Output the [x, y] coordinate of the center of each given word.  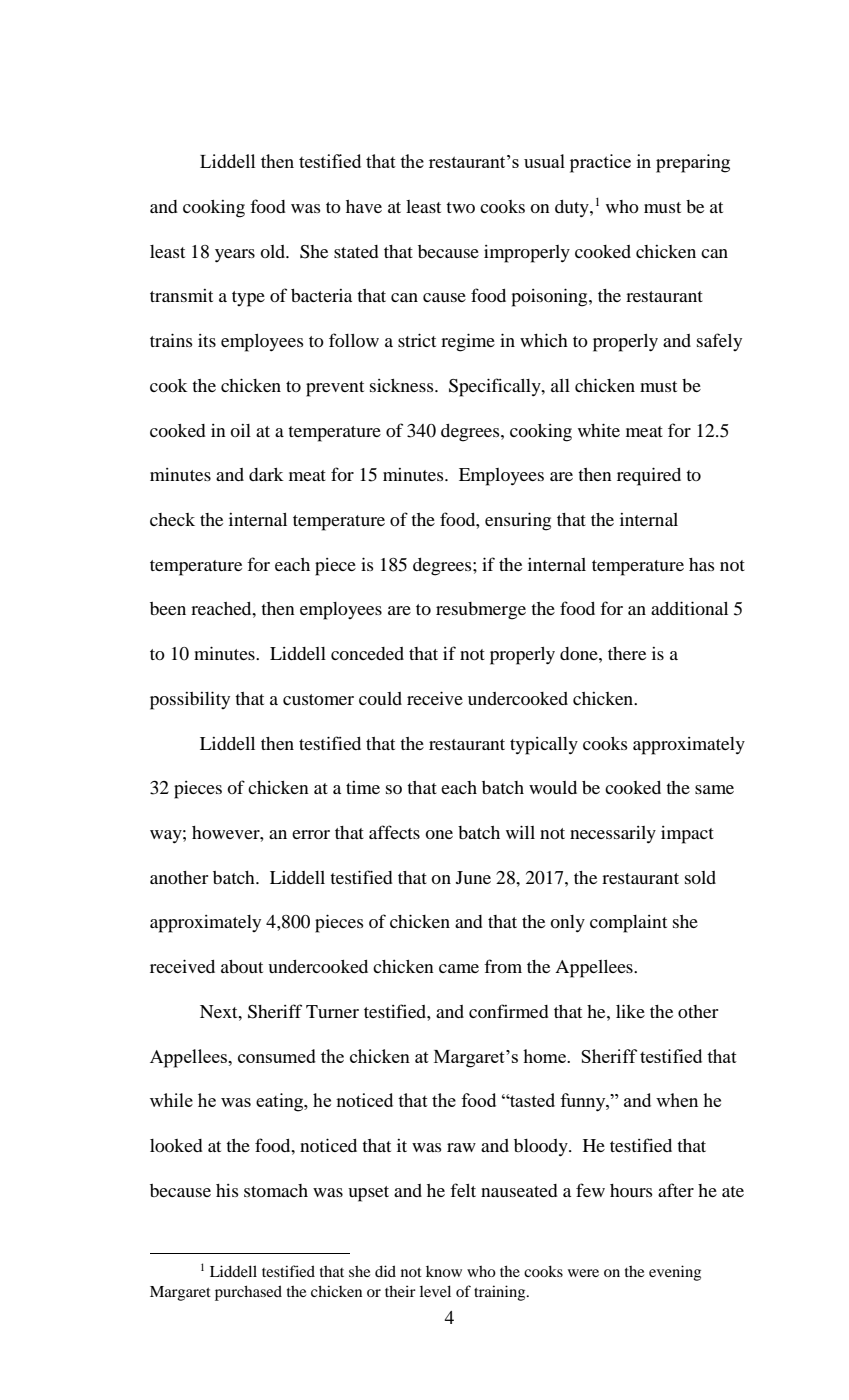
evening [675, 1273]
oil [240, 430]
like [630, 1011]
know [444, 1271]
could [380, 698]
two [460, 207]
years [235, 256]
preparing [693, 163]
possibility [190, 700]
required [649, 476]
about [242, 966]
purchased [248, 1293]
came [459, 968]
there [627, 653]
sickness [403, 385]
